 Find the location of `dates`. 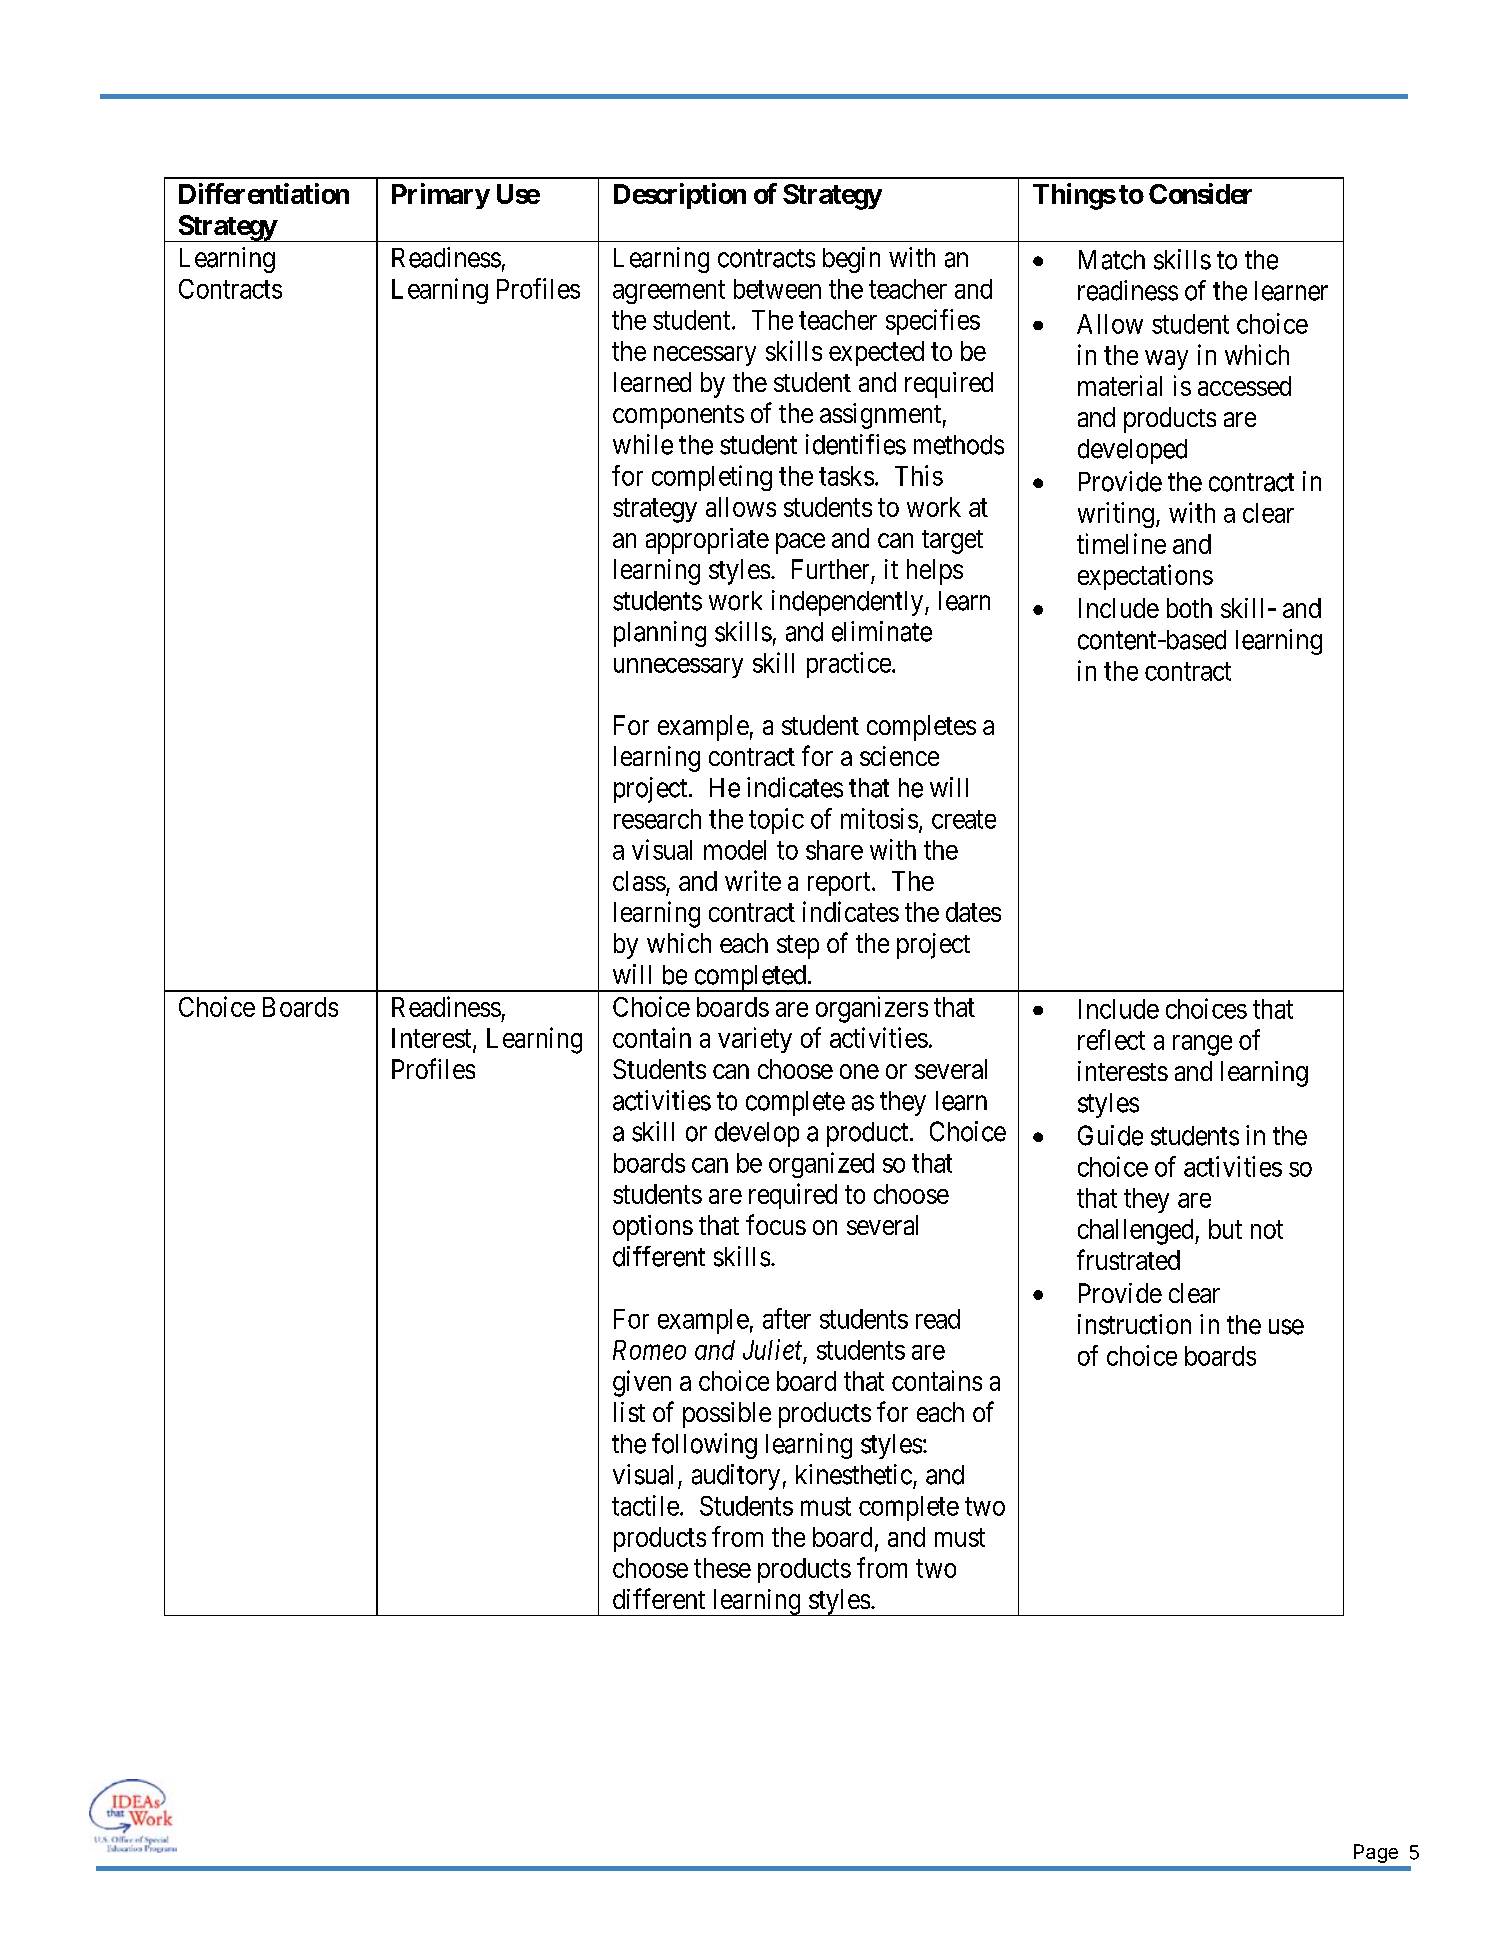

dates is located at coordinates (973, 912).
